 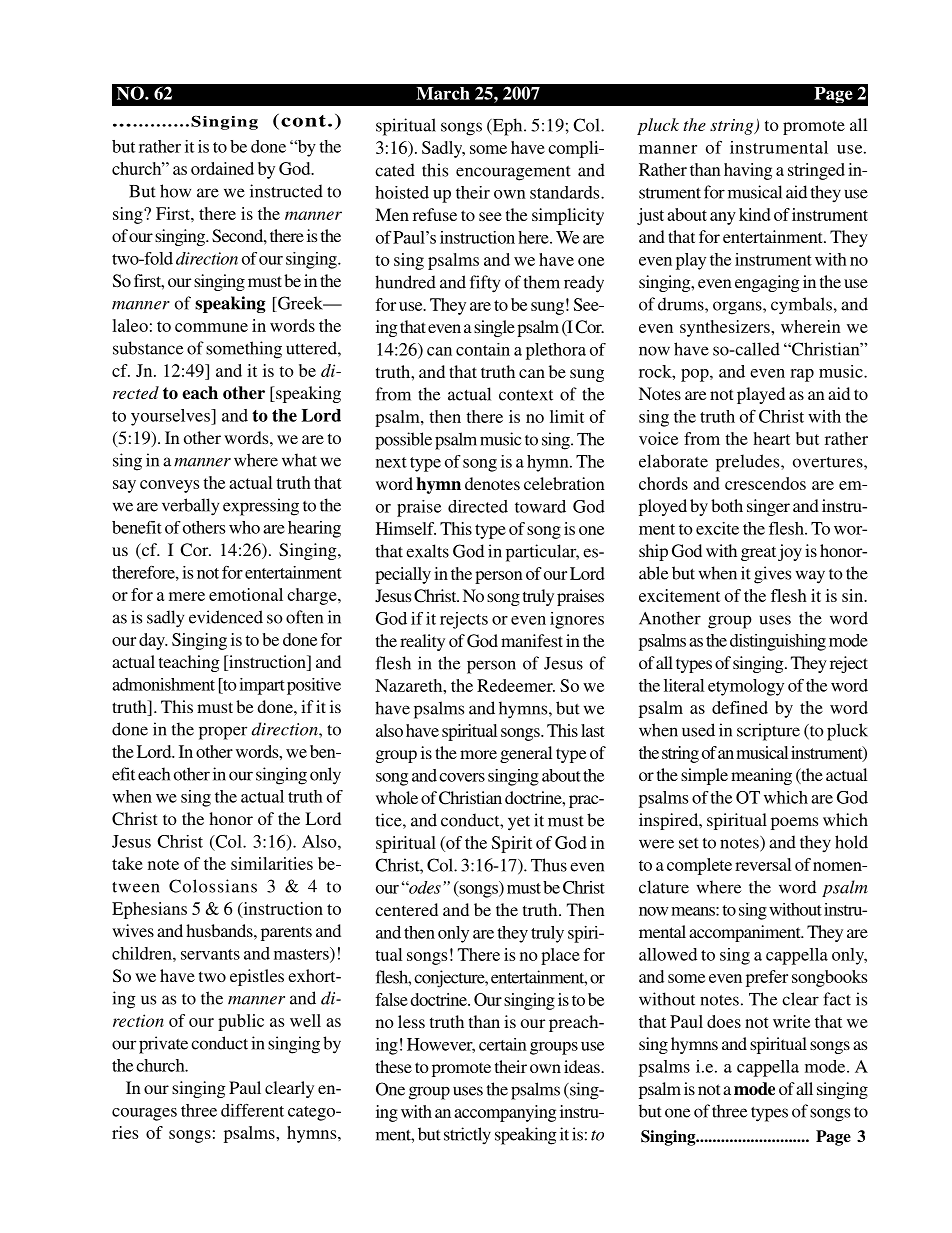 I want to click on distinguishing, so click(x=778, y=642).
